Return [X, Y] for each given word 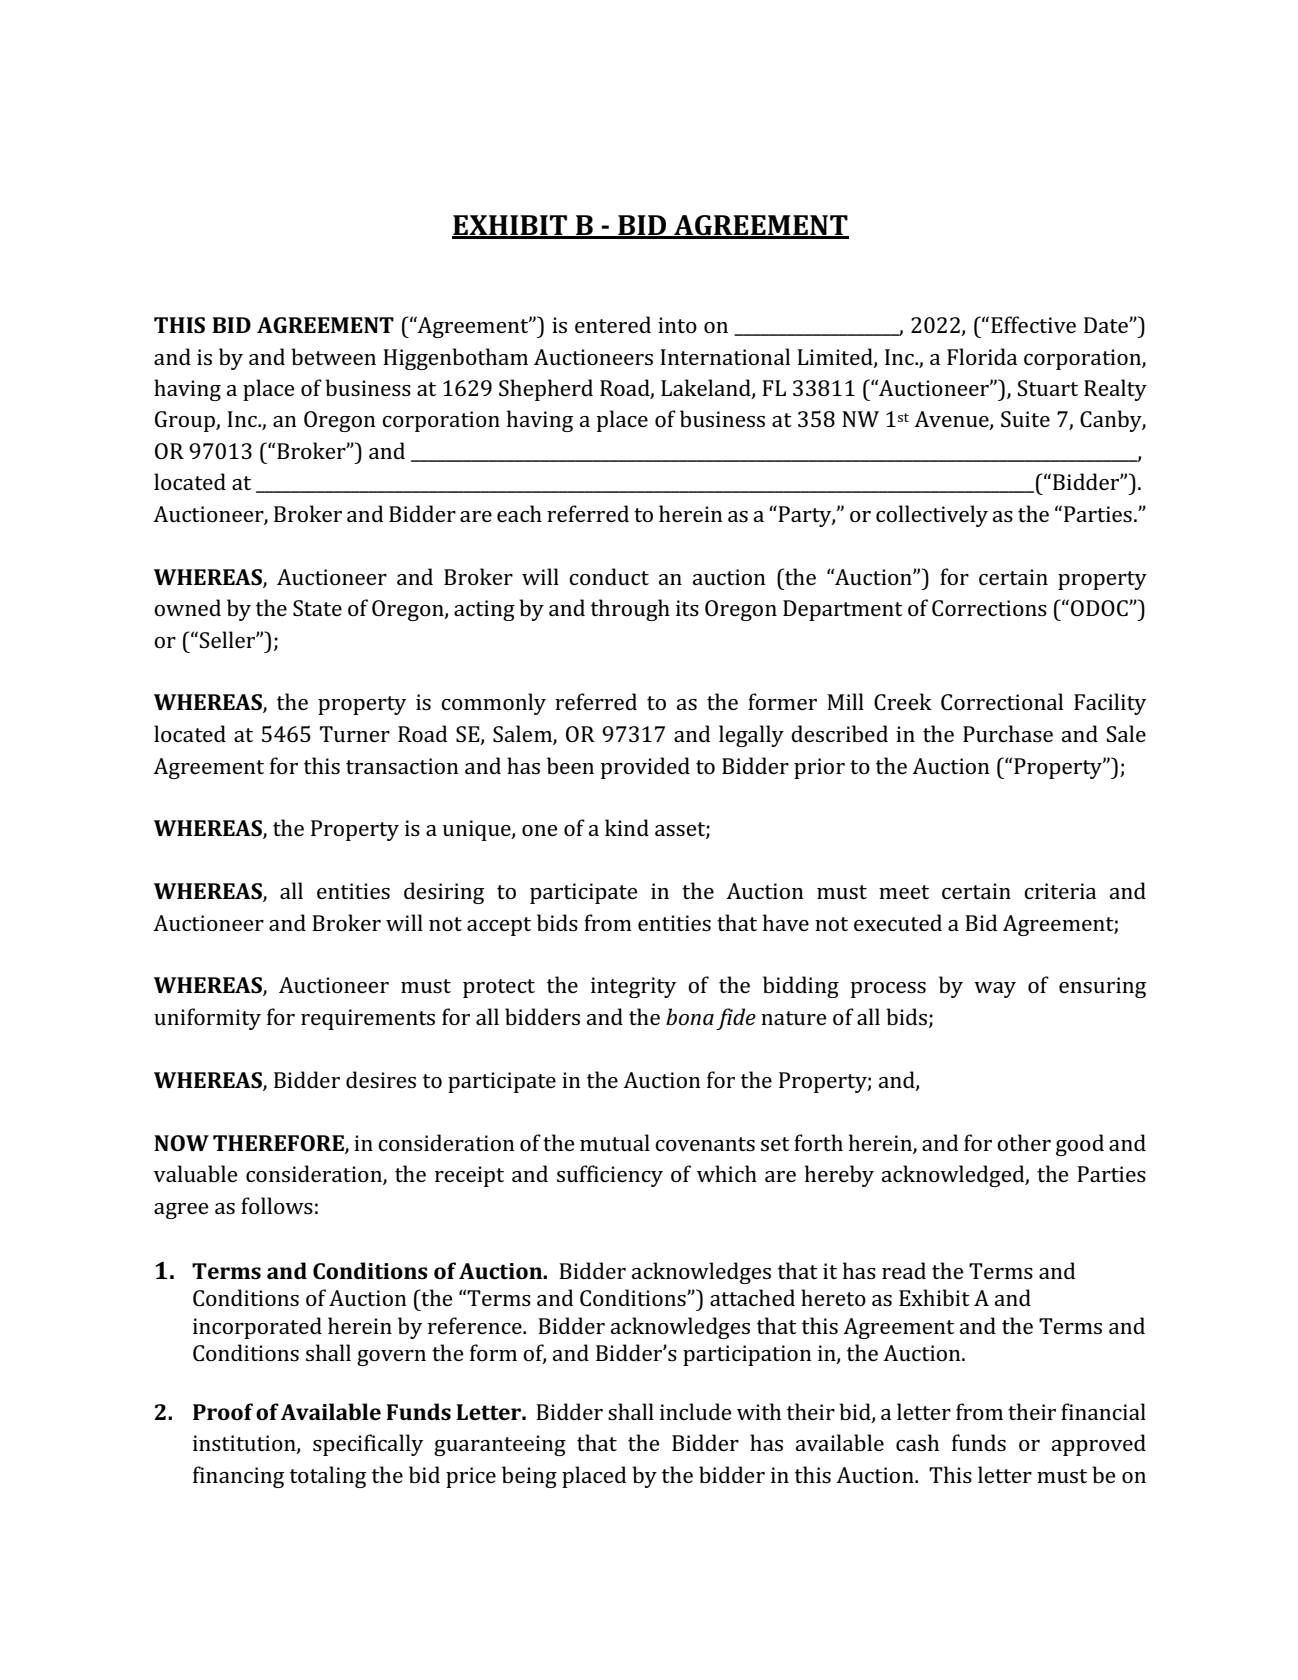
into [677, 325]
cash [917, 1442]
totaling [328, 1477]
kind [627, 827]
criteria [1060, 891]
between [333, 357]
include [696, 1411]
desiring [444, 893]
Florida [982, 356]
